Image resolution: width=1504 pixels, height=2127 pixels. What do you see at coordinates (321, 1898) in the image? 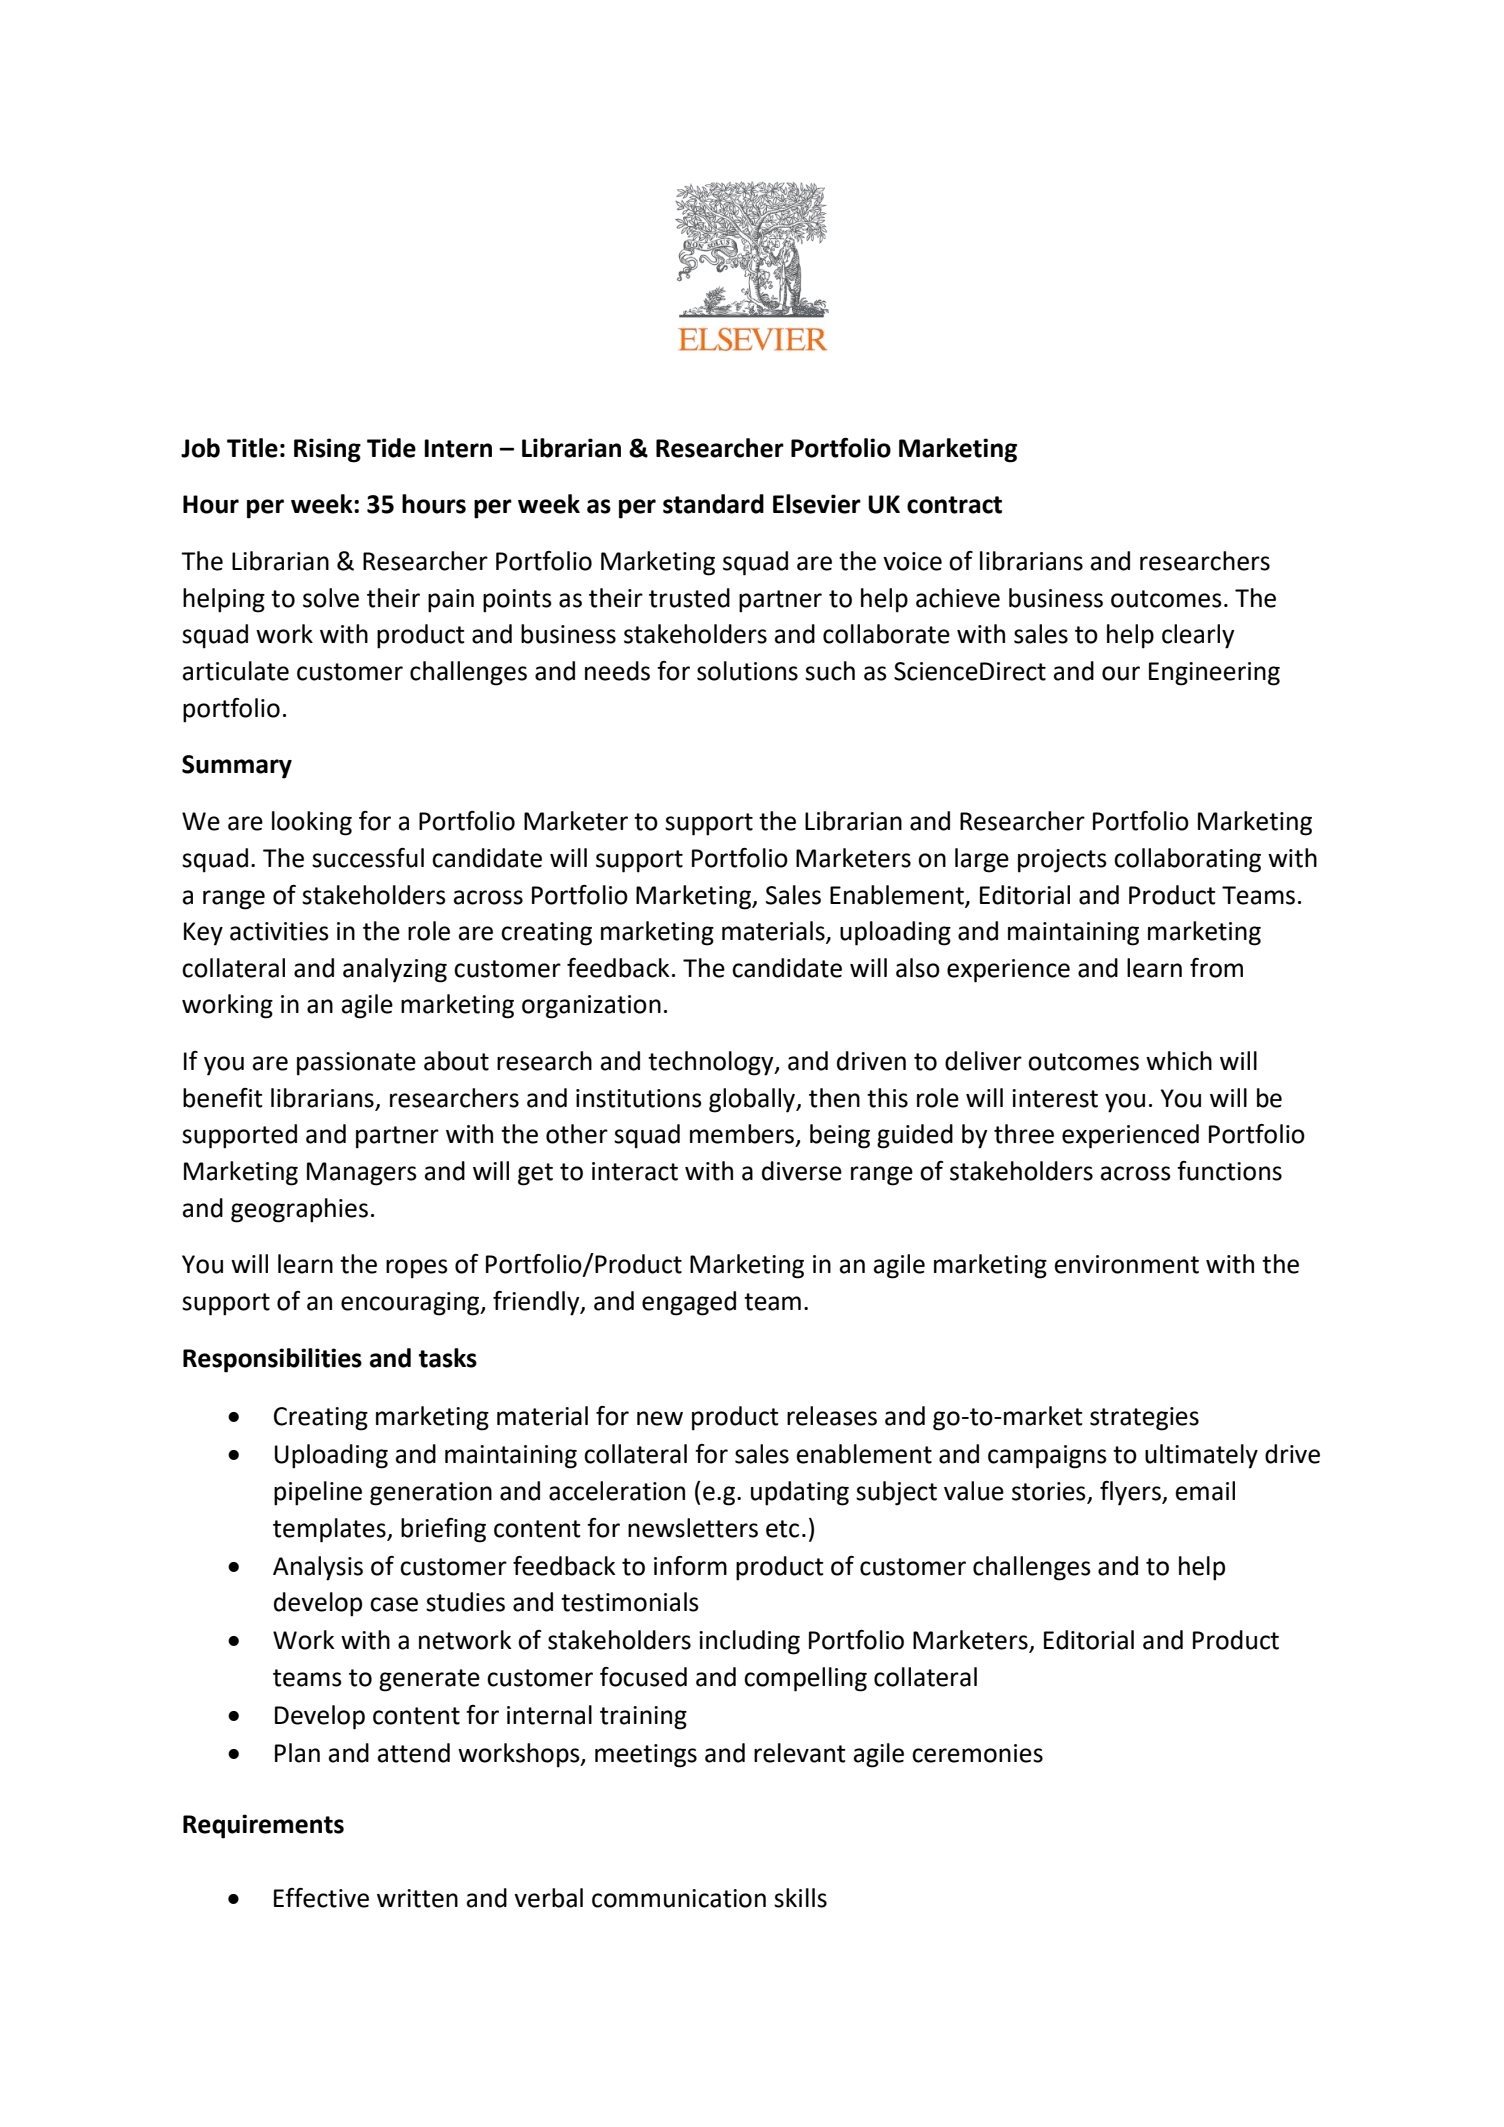
I see `Effective` at bounding box center [321, 1898].
